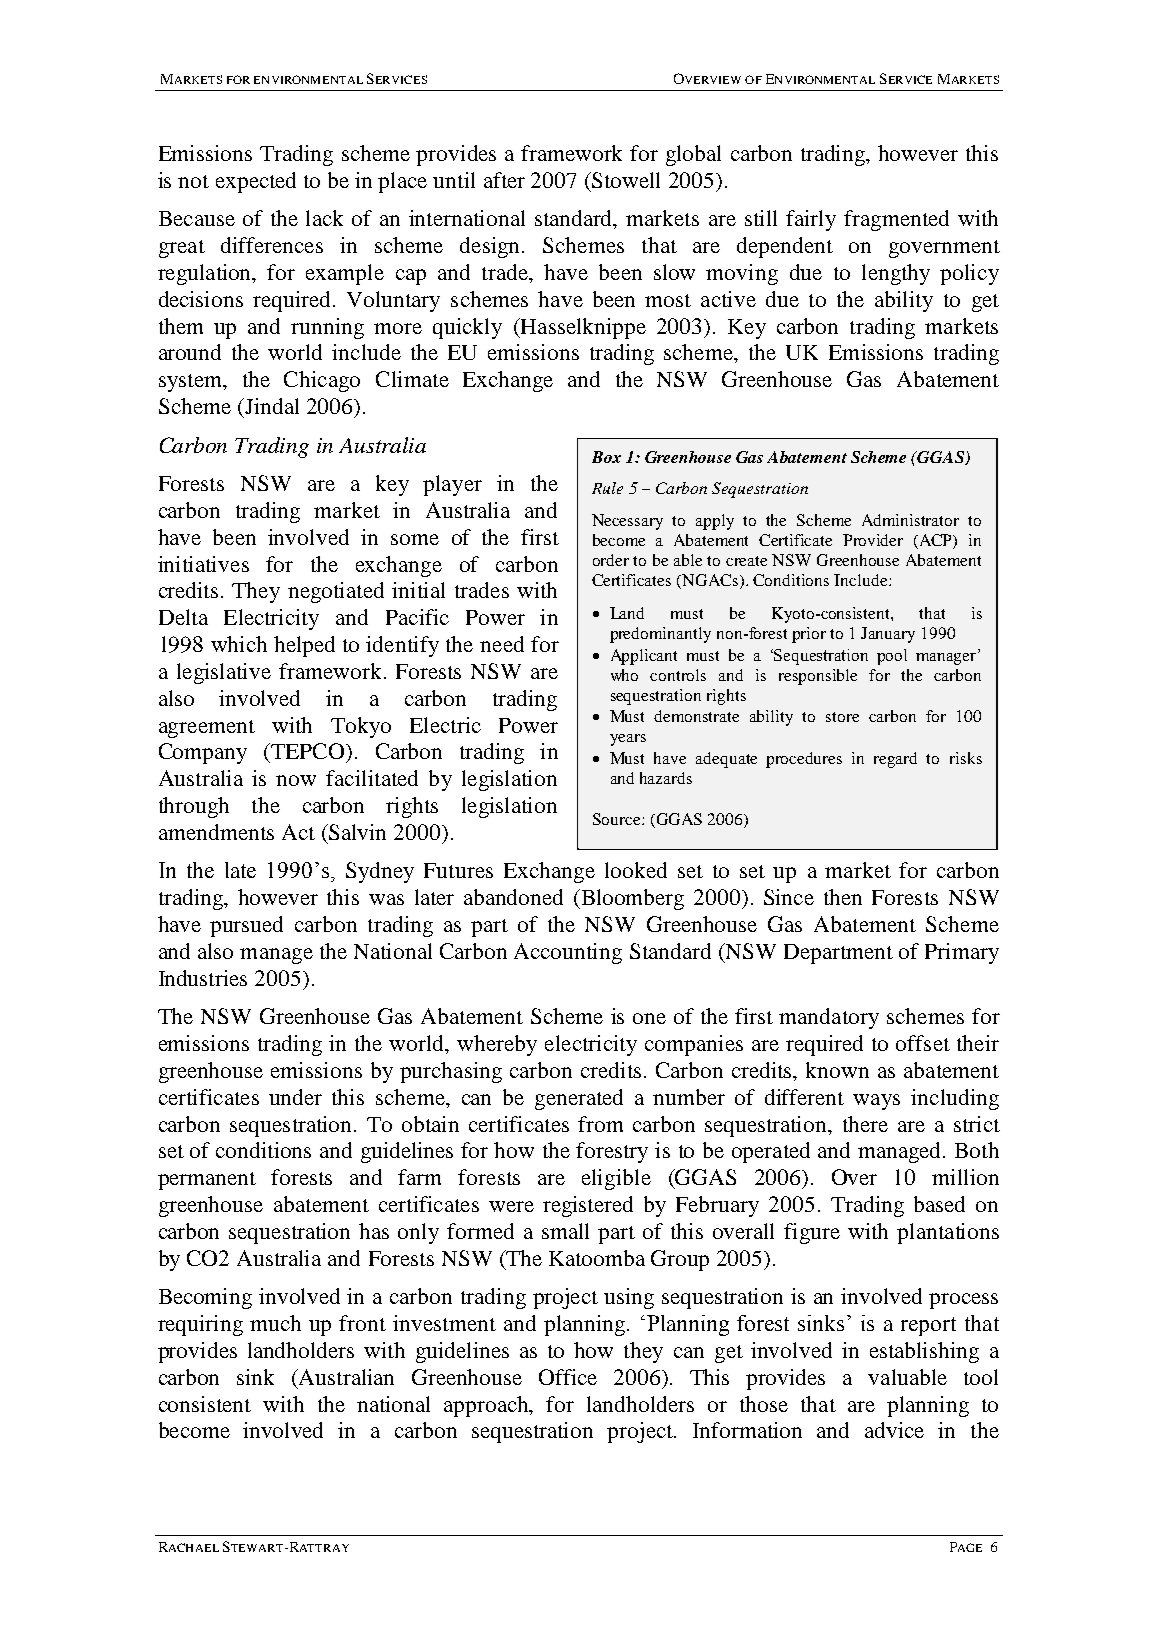  I want to click on expected, so click(256, 182).
